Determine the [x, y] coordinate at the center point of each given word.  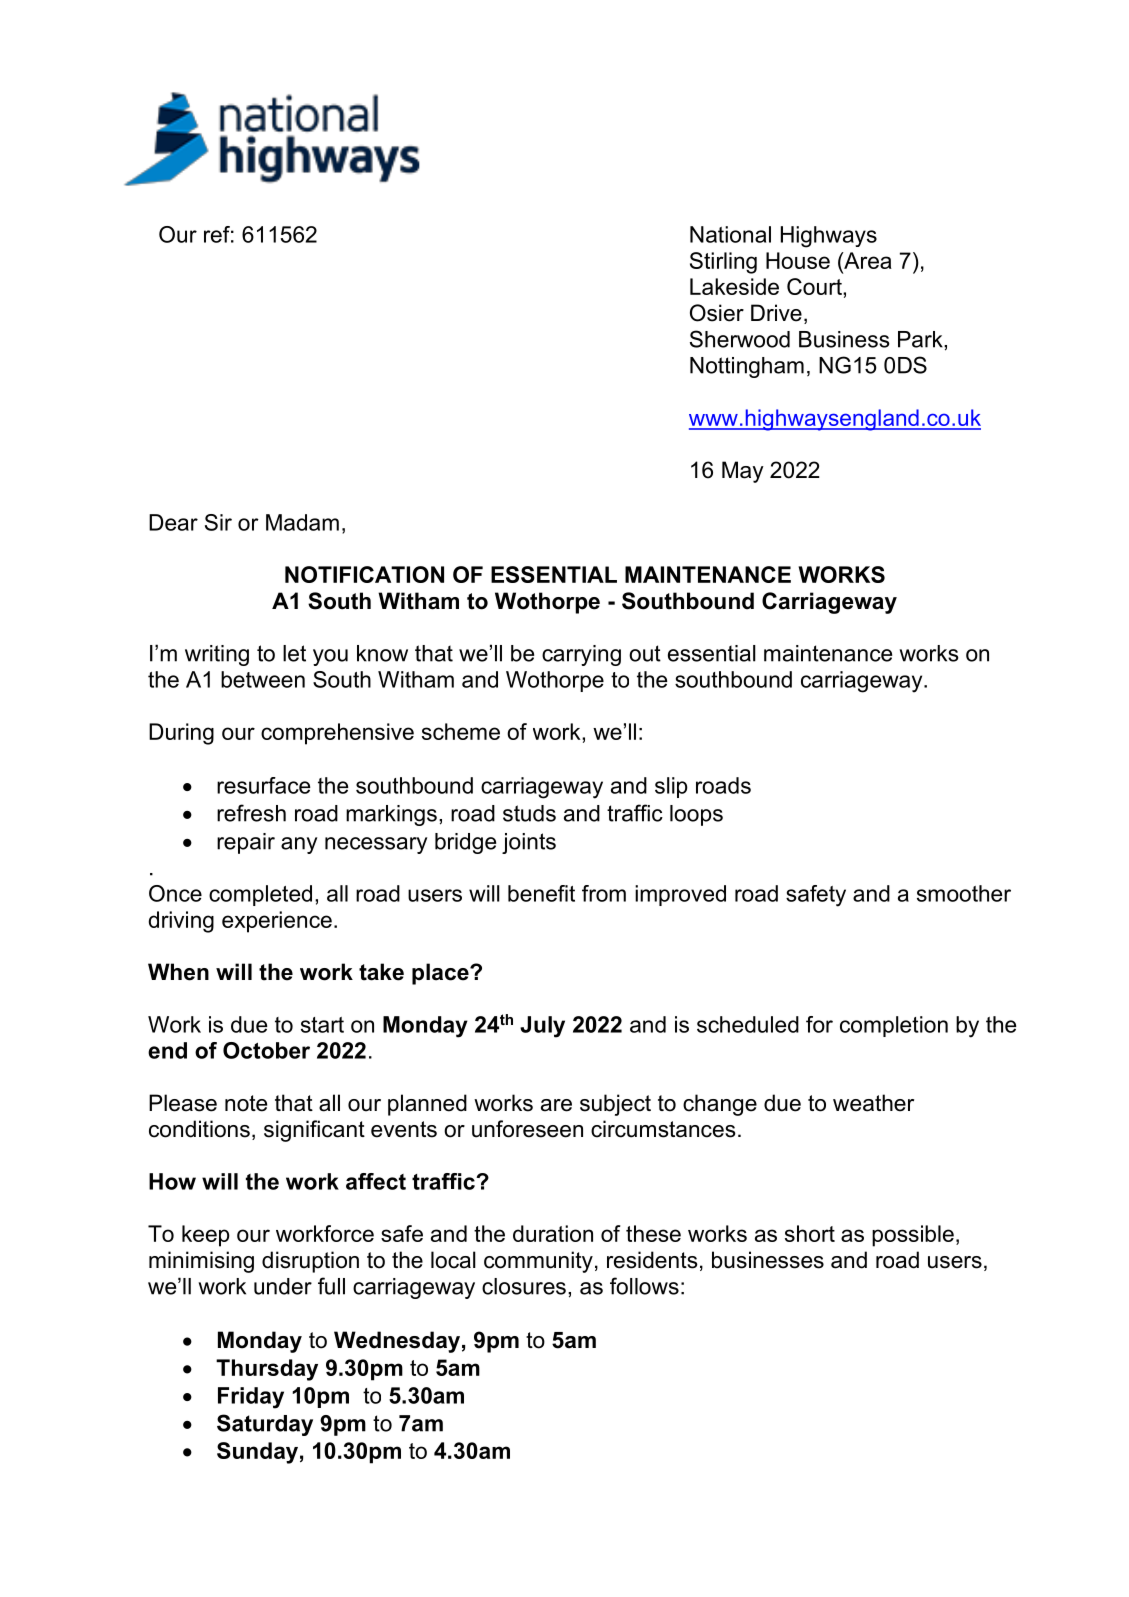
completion [894, 1026]
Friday [251, 1398]
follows [644, 1286]
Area [867, 260]
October [266, 1050]
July [542, 1027]
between [263, 679]
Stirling [723, 263]
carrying [581, 655]
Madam [302, 522]
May [743, 472]
